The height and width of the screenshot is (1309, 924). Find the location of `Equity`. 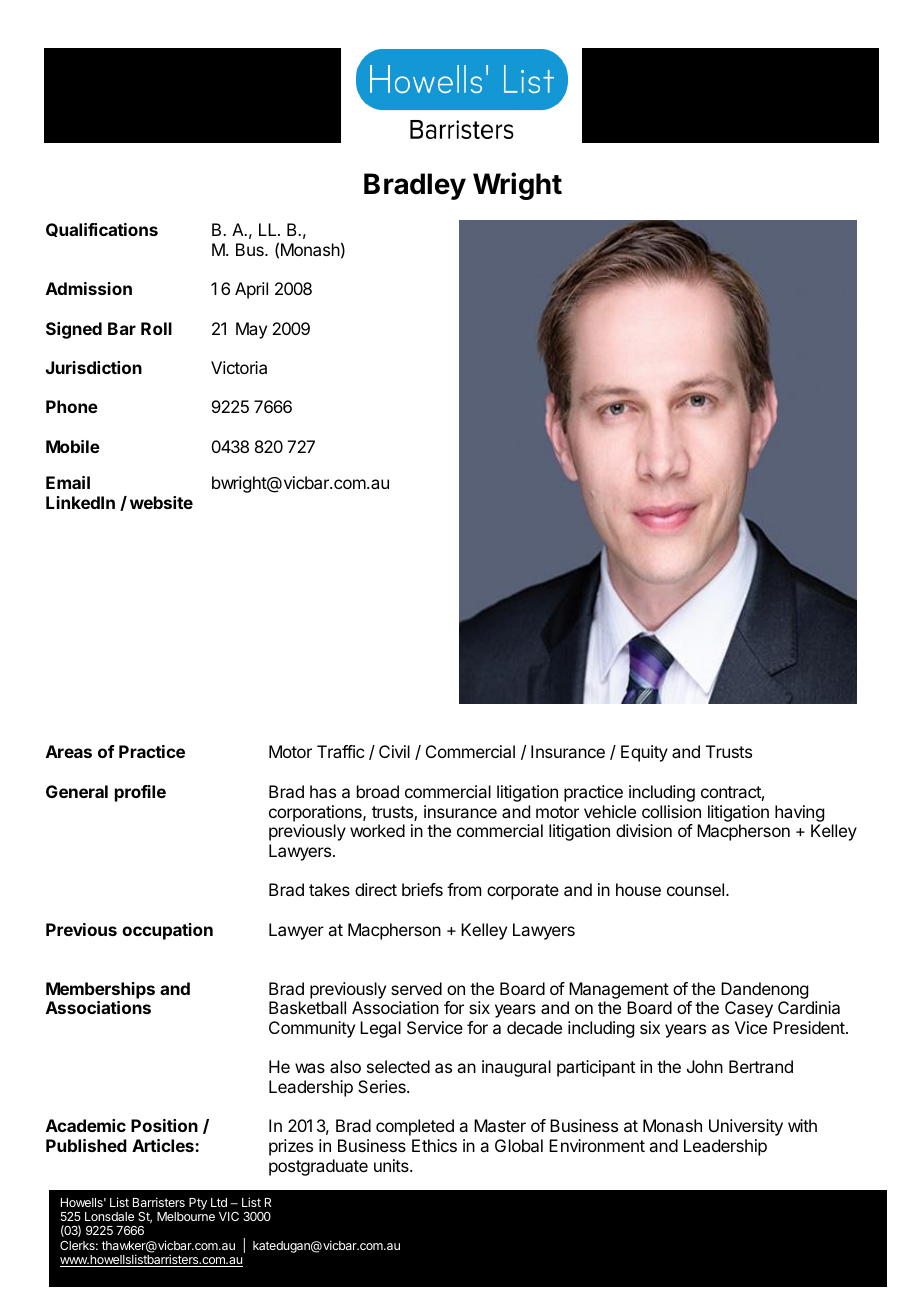

Equity is located at coordinates (644, 753).
